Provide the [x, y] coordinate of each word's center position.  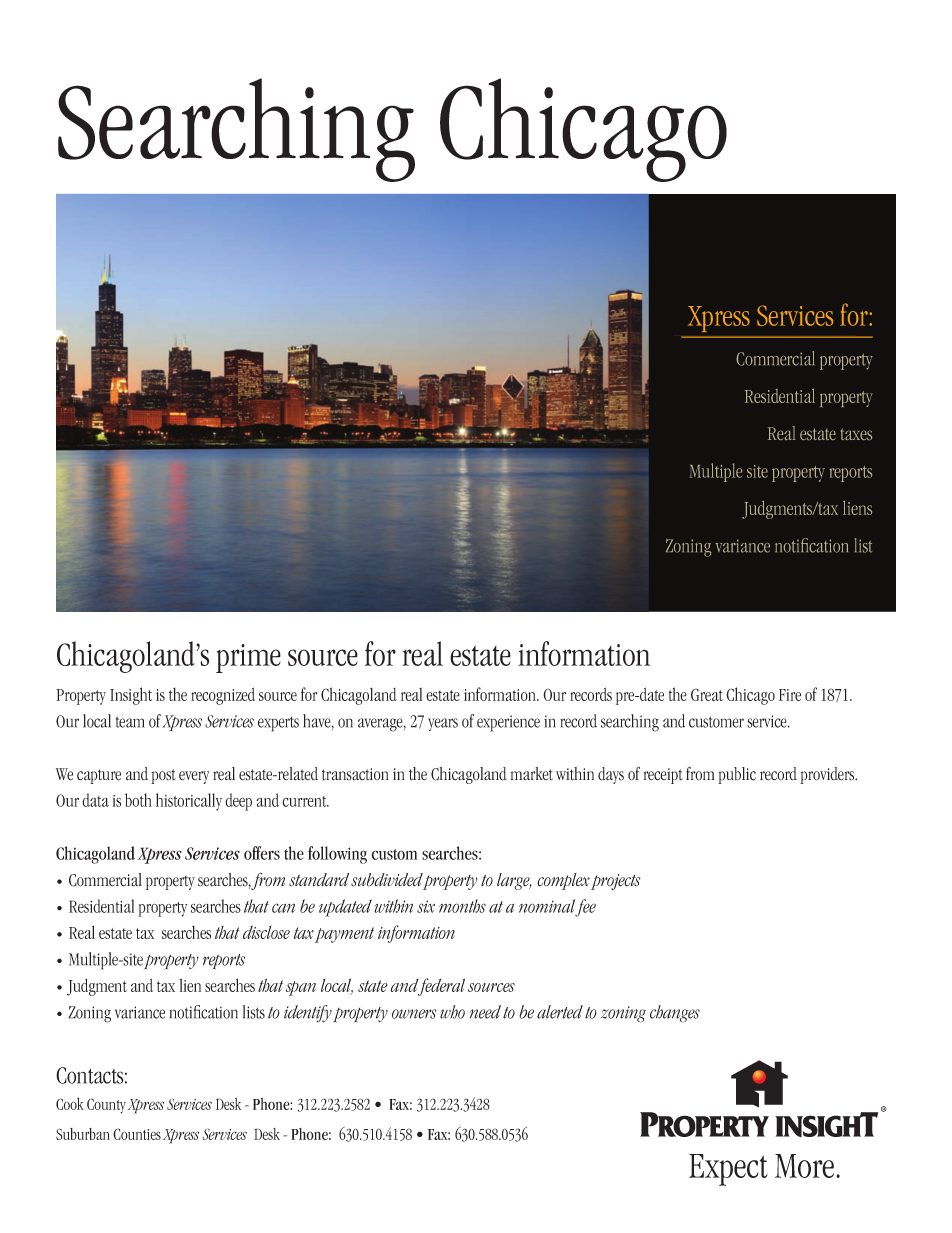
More [804, 1166]
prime [248, 658]
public [737, 775]
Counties [137, 1134]
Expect [728, 1170]
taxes [856, 434]
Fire [790, 695]
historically [189, 802]
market [532, 773]
